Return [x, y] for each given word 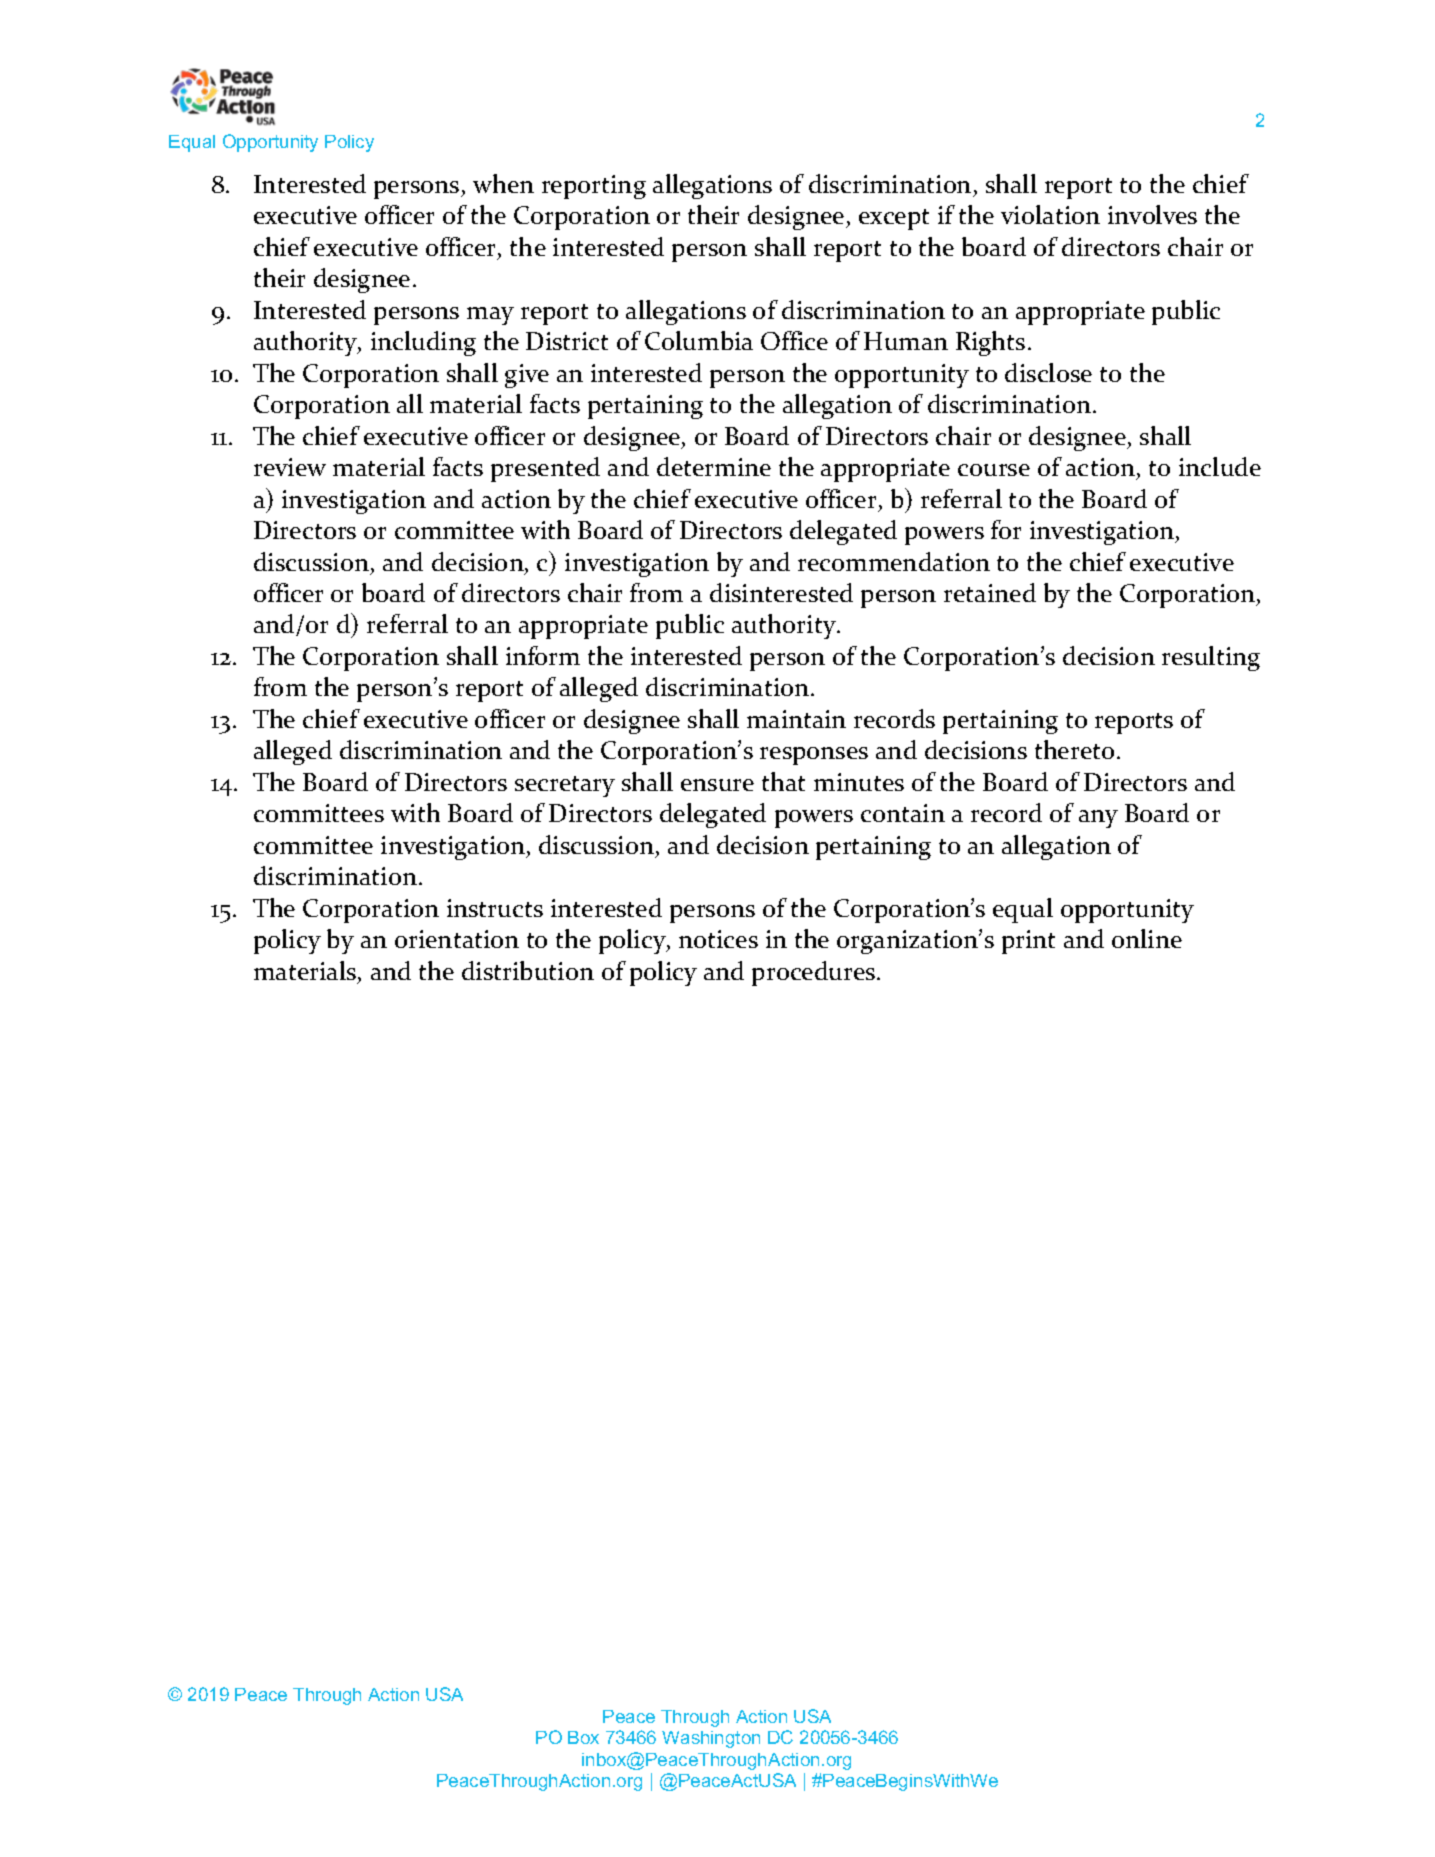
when [503, 183]
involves [1152, 214]
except [894, 219]
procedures [815, 973]
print [1028, 942]
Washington [711, 1739]
